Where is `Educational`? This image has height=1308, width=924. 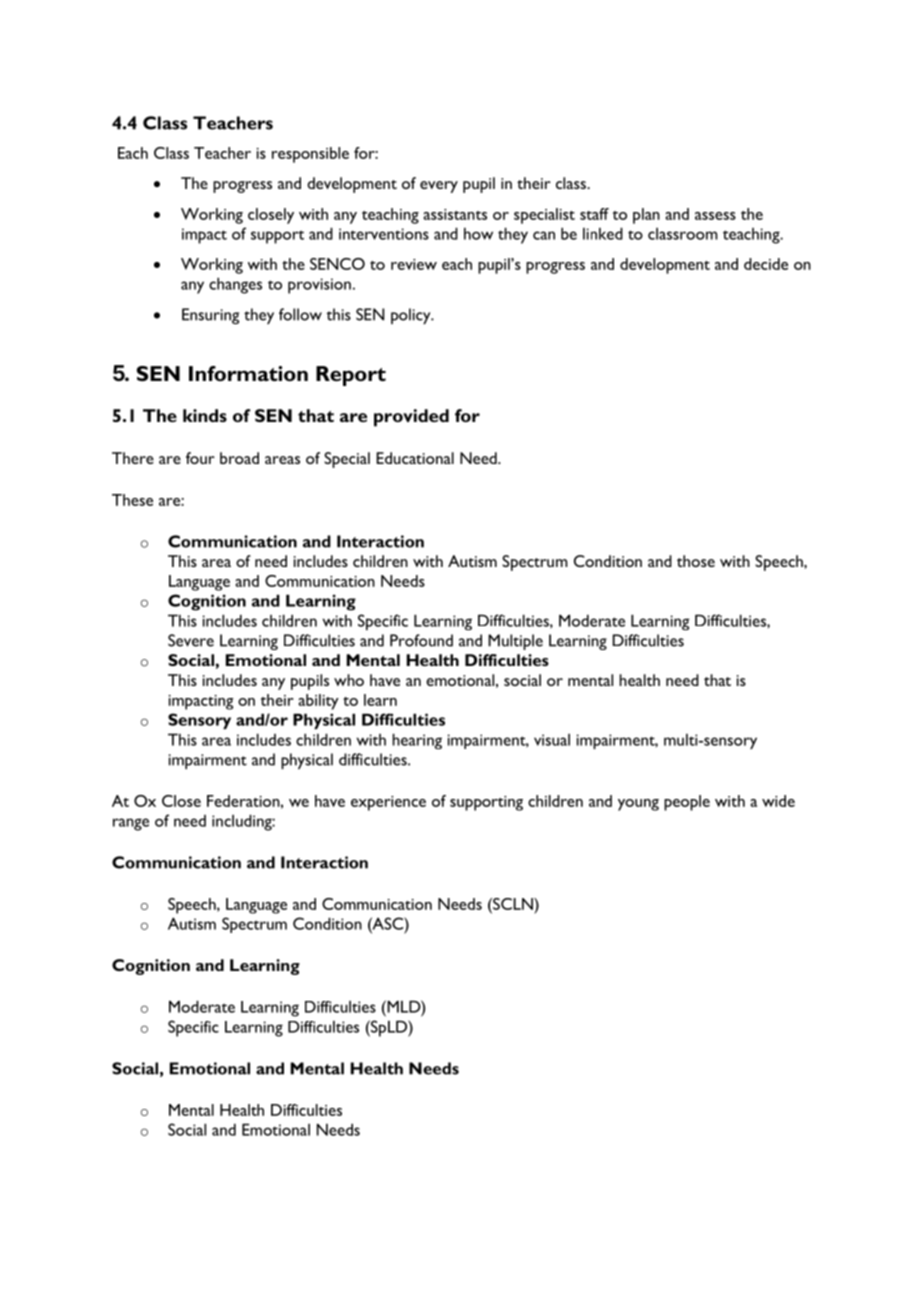 Educational is located at coordinates (415, 458).
